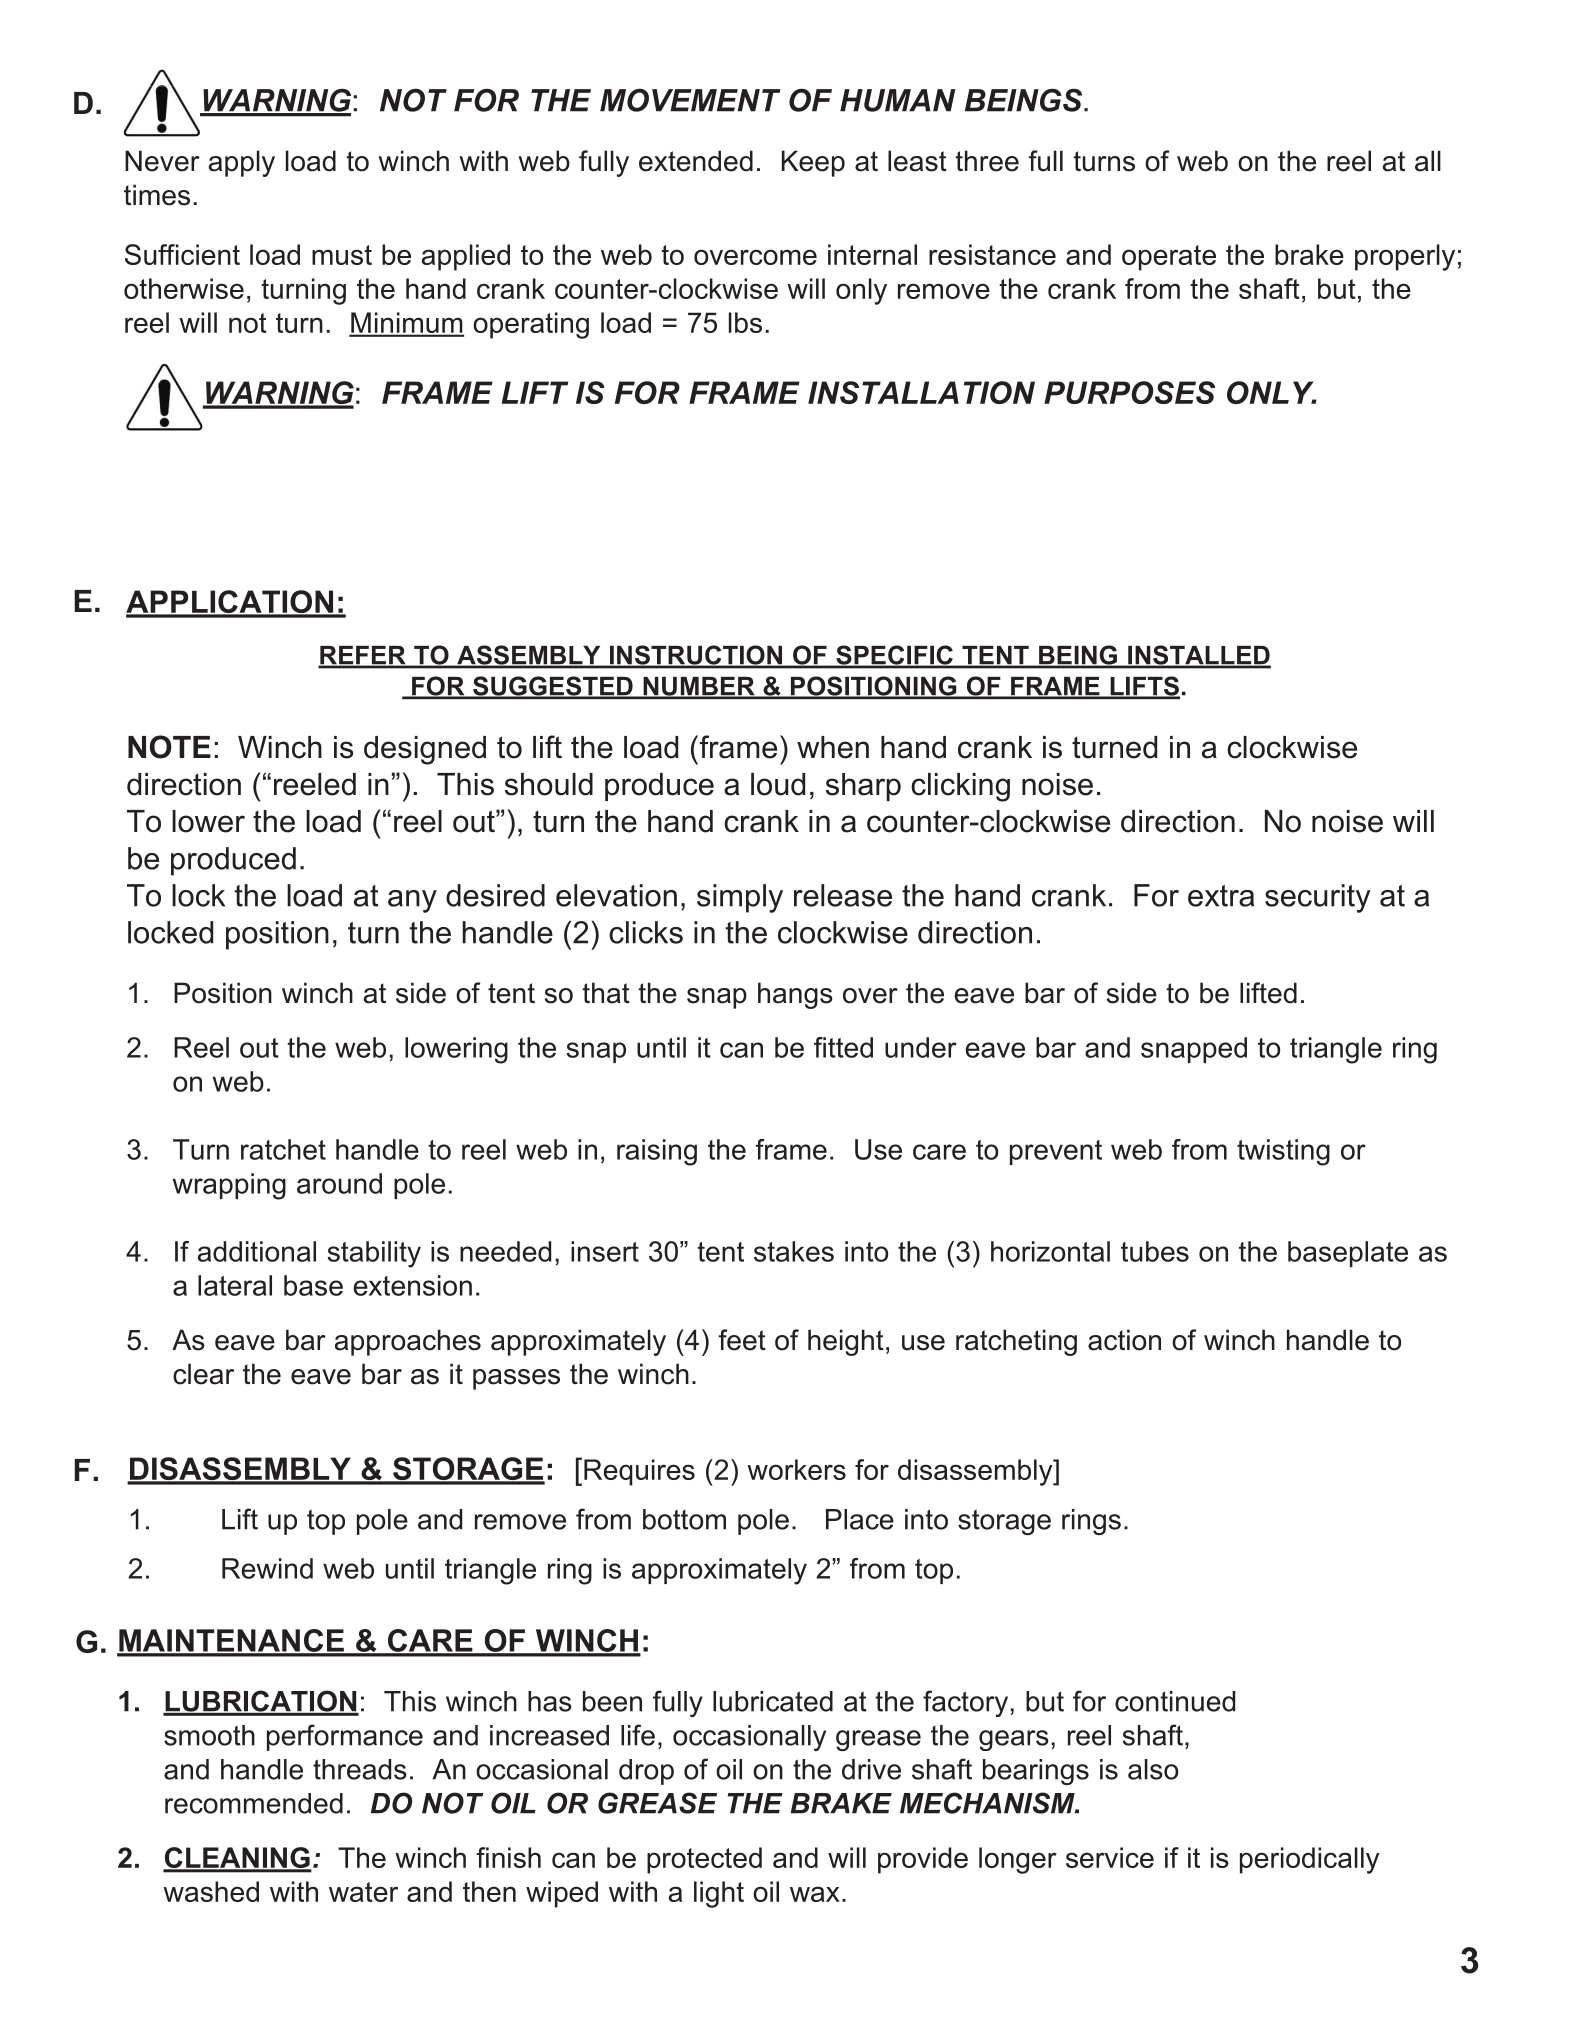  Describe the element at coordinates (1221, 896) in the screenshot. I see `extra` at that location.
